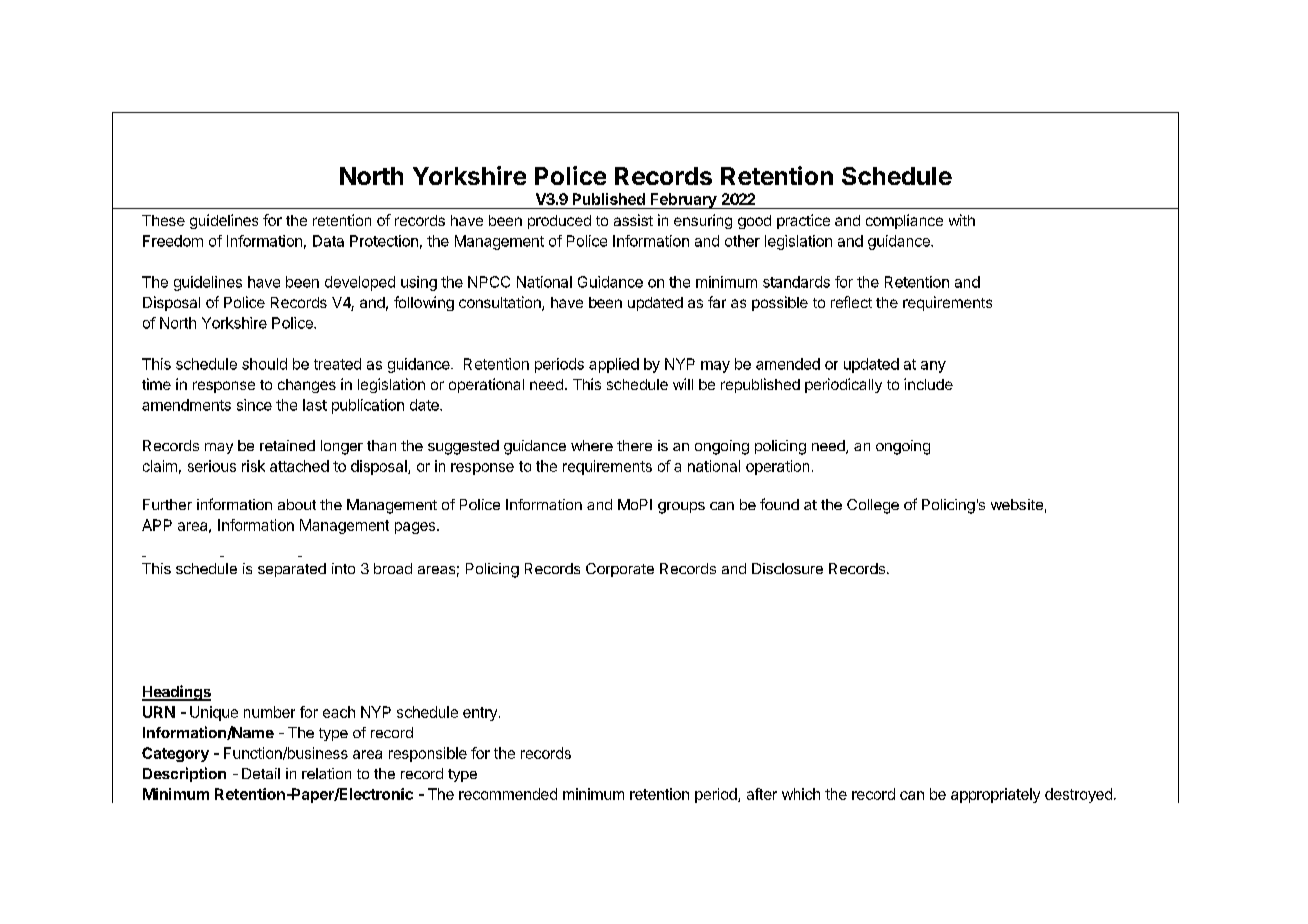  I want to click on entry, so click(480, 714).
